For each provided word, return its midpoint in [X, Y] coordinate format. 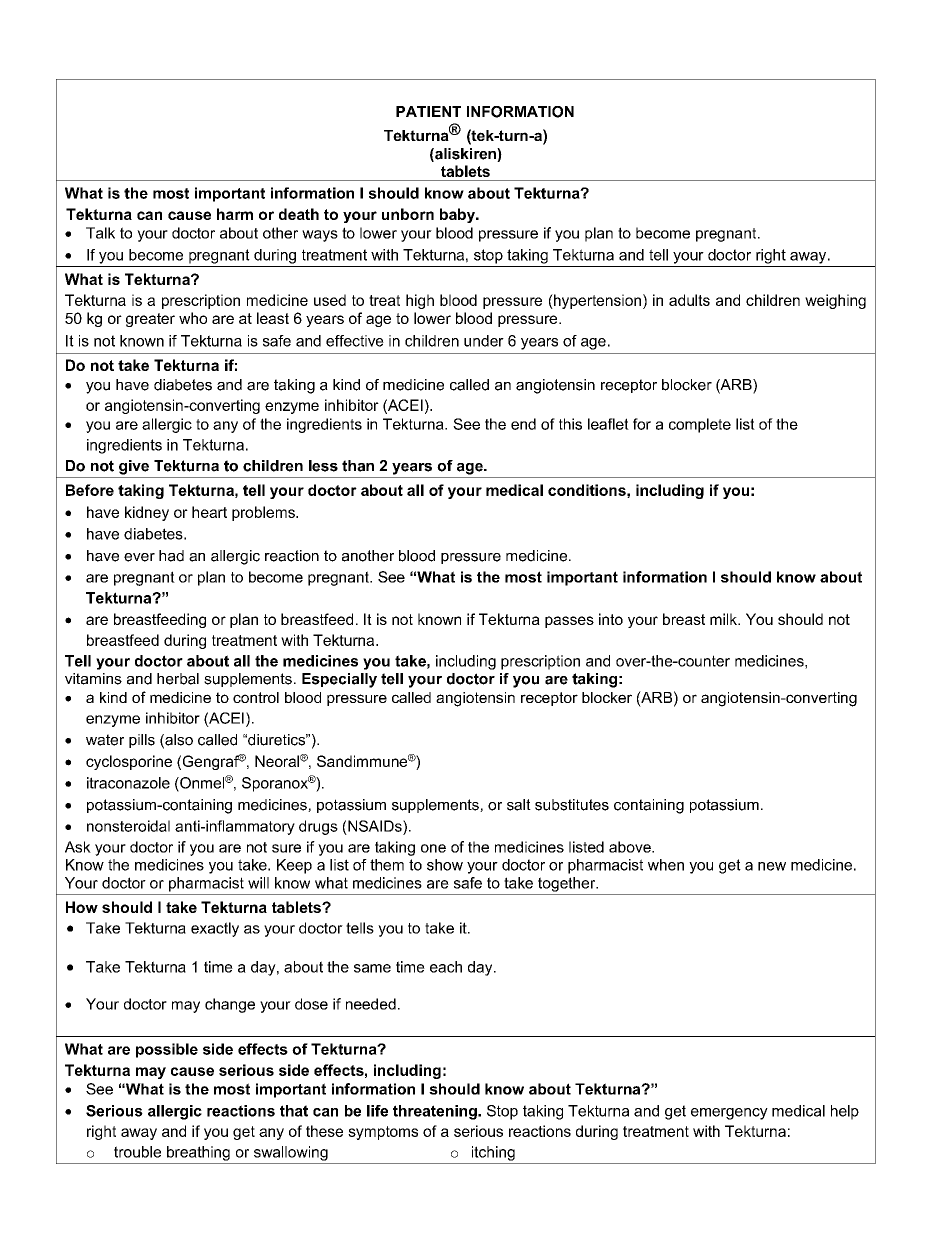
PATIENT [428, 111]
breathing [198, 1153]
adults [689, 300]
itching [493, 1153]
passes [569, 622]
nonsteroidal [128, 826]
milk [724, 619]
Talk [100, 233]
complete [700, 425]
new [772, 866]
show [445, 865]
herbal [178, 679]
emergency [729, 1114]
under [484, 341]
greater [150, 320]
